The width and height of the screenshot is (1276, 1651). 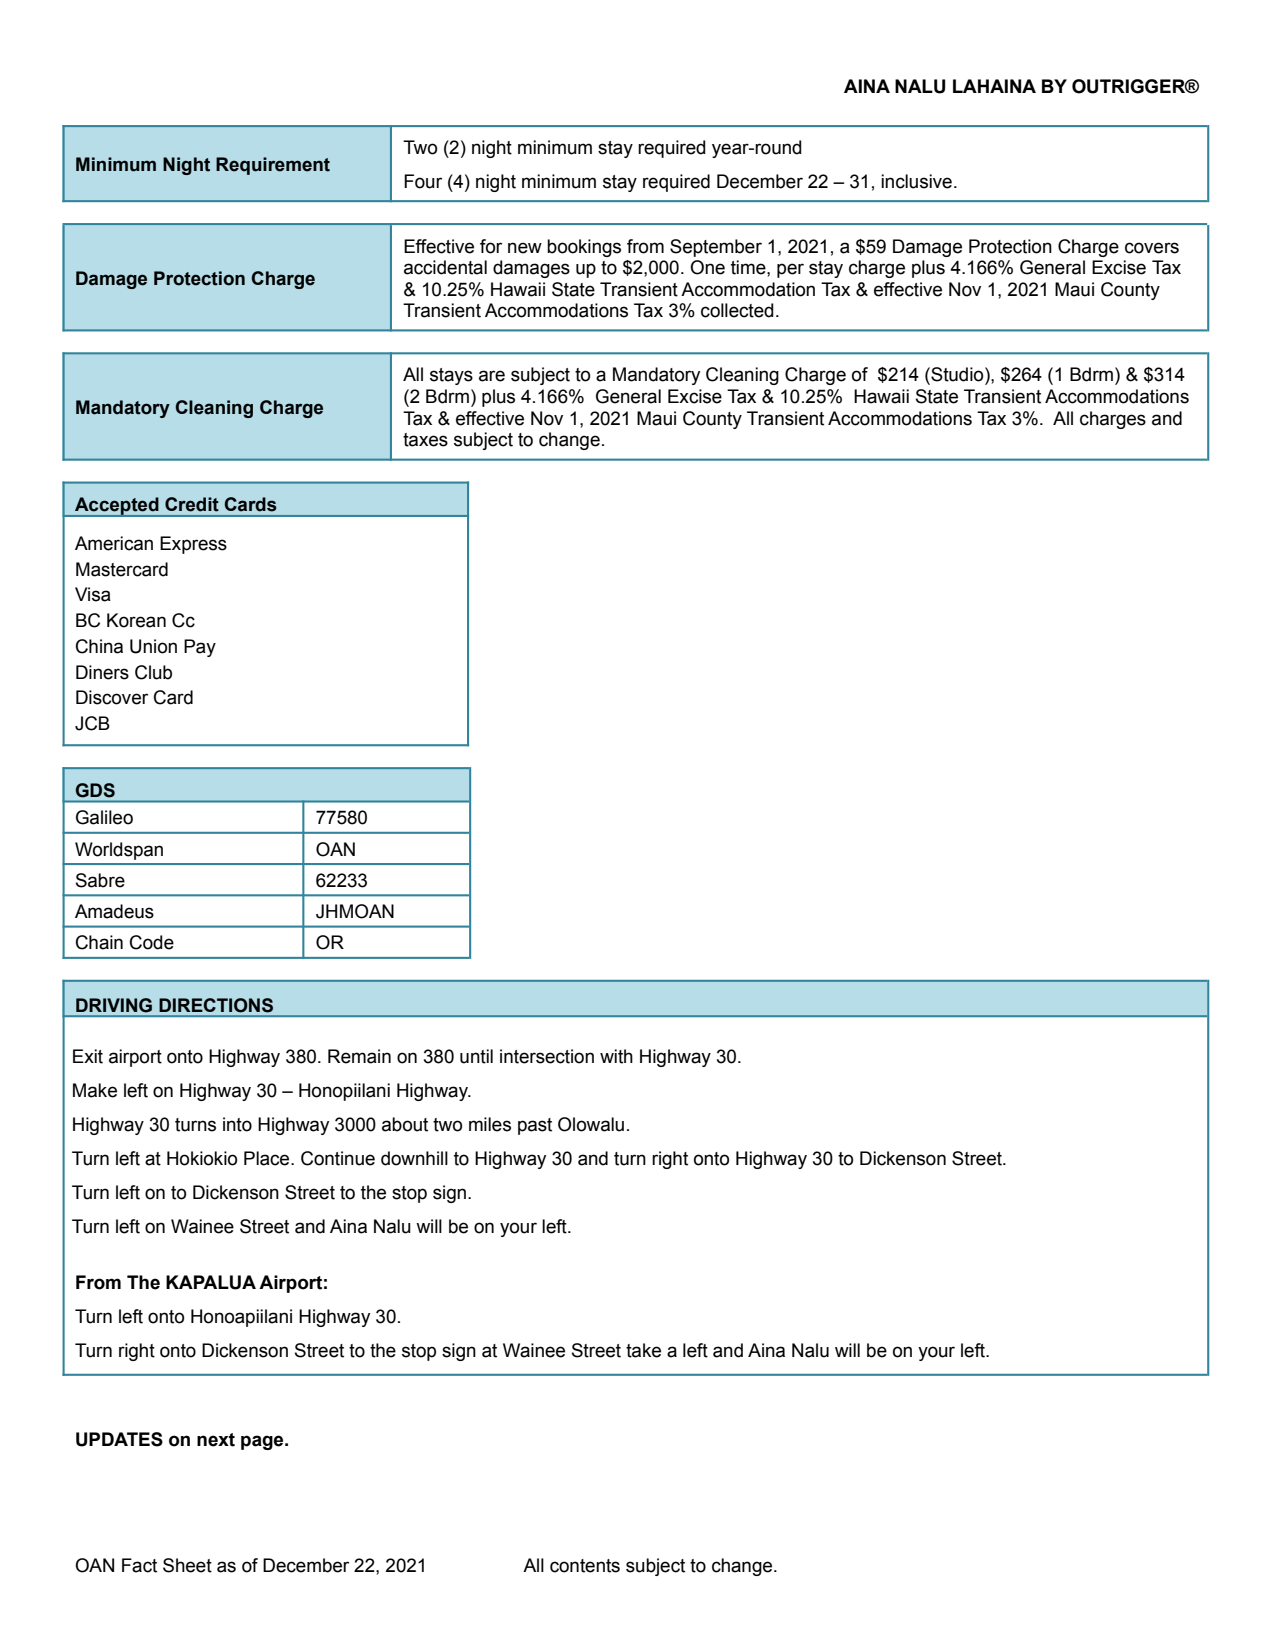 I want to click on Sheet, so click(x=187, y=1565).
